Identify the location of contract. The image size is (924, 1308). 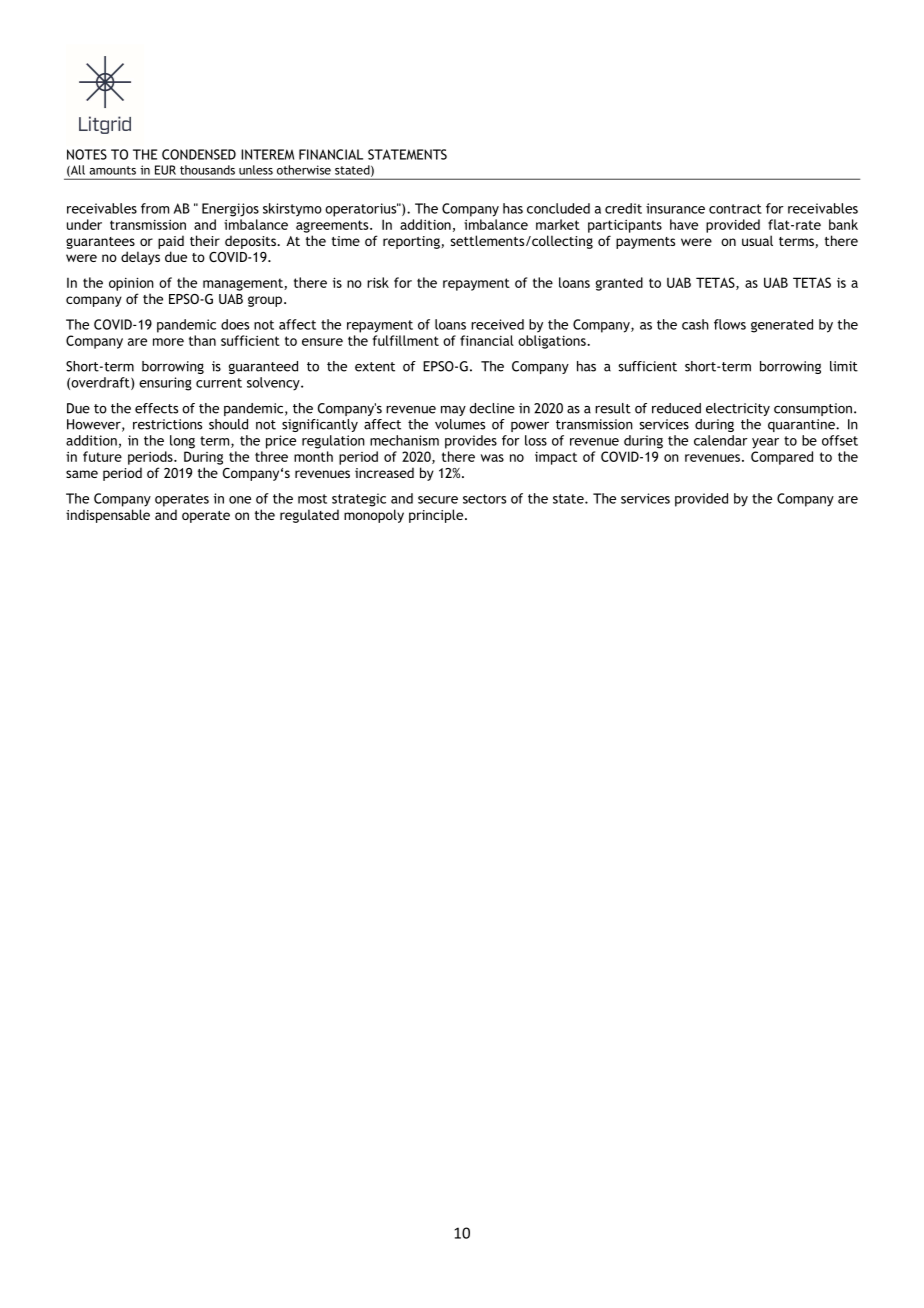
(735, 209).
